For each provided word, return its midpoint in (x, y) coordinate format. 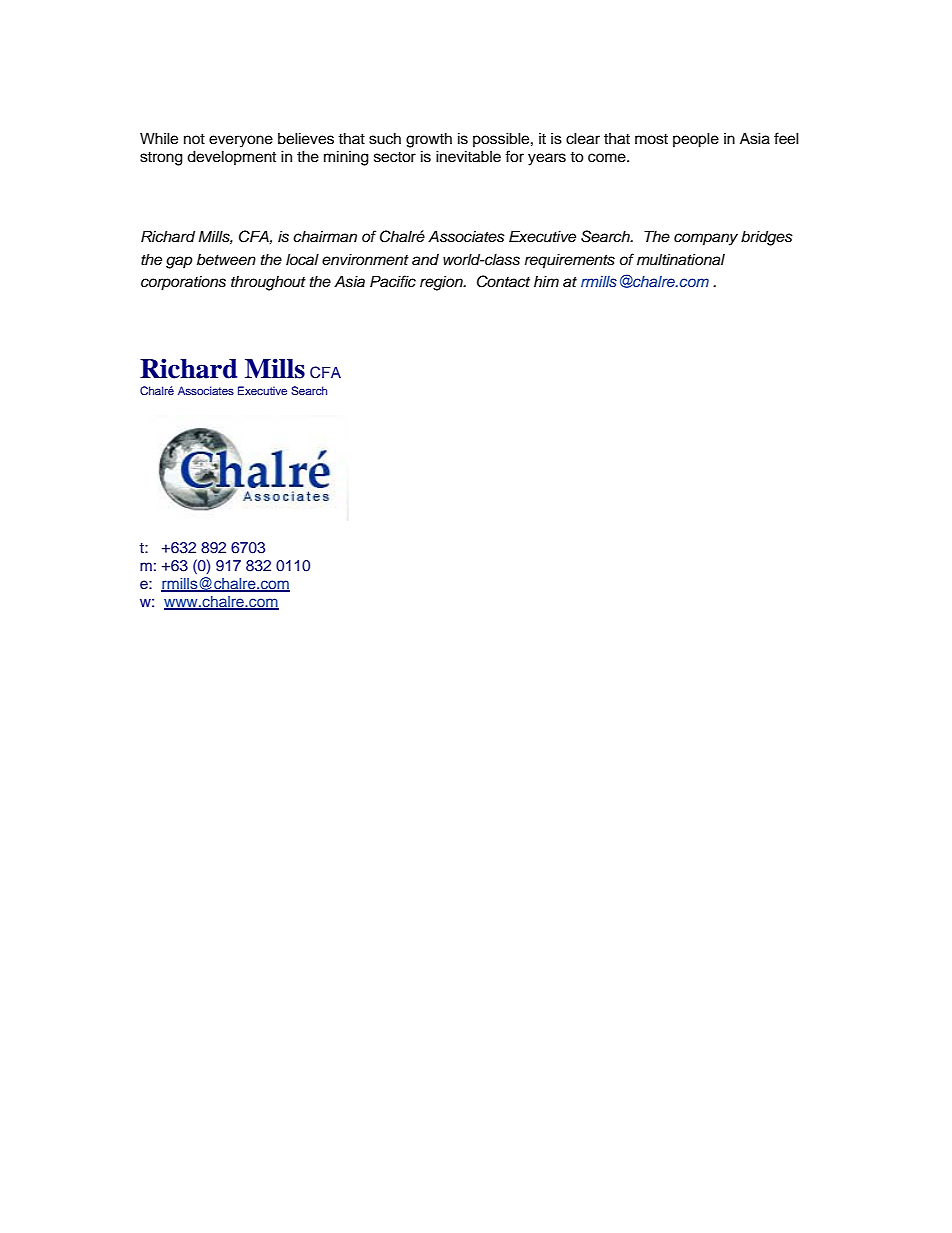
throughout (268, 283)
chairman (325, 236)
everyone (241, 141)
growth (429, 140)
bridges (767, 238)
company (706, 239)
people (696, 140)
